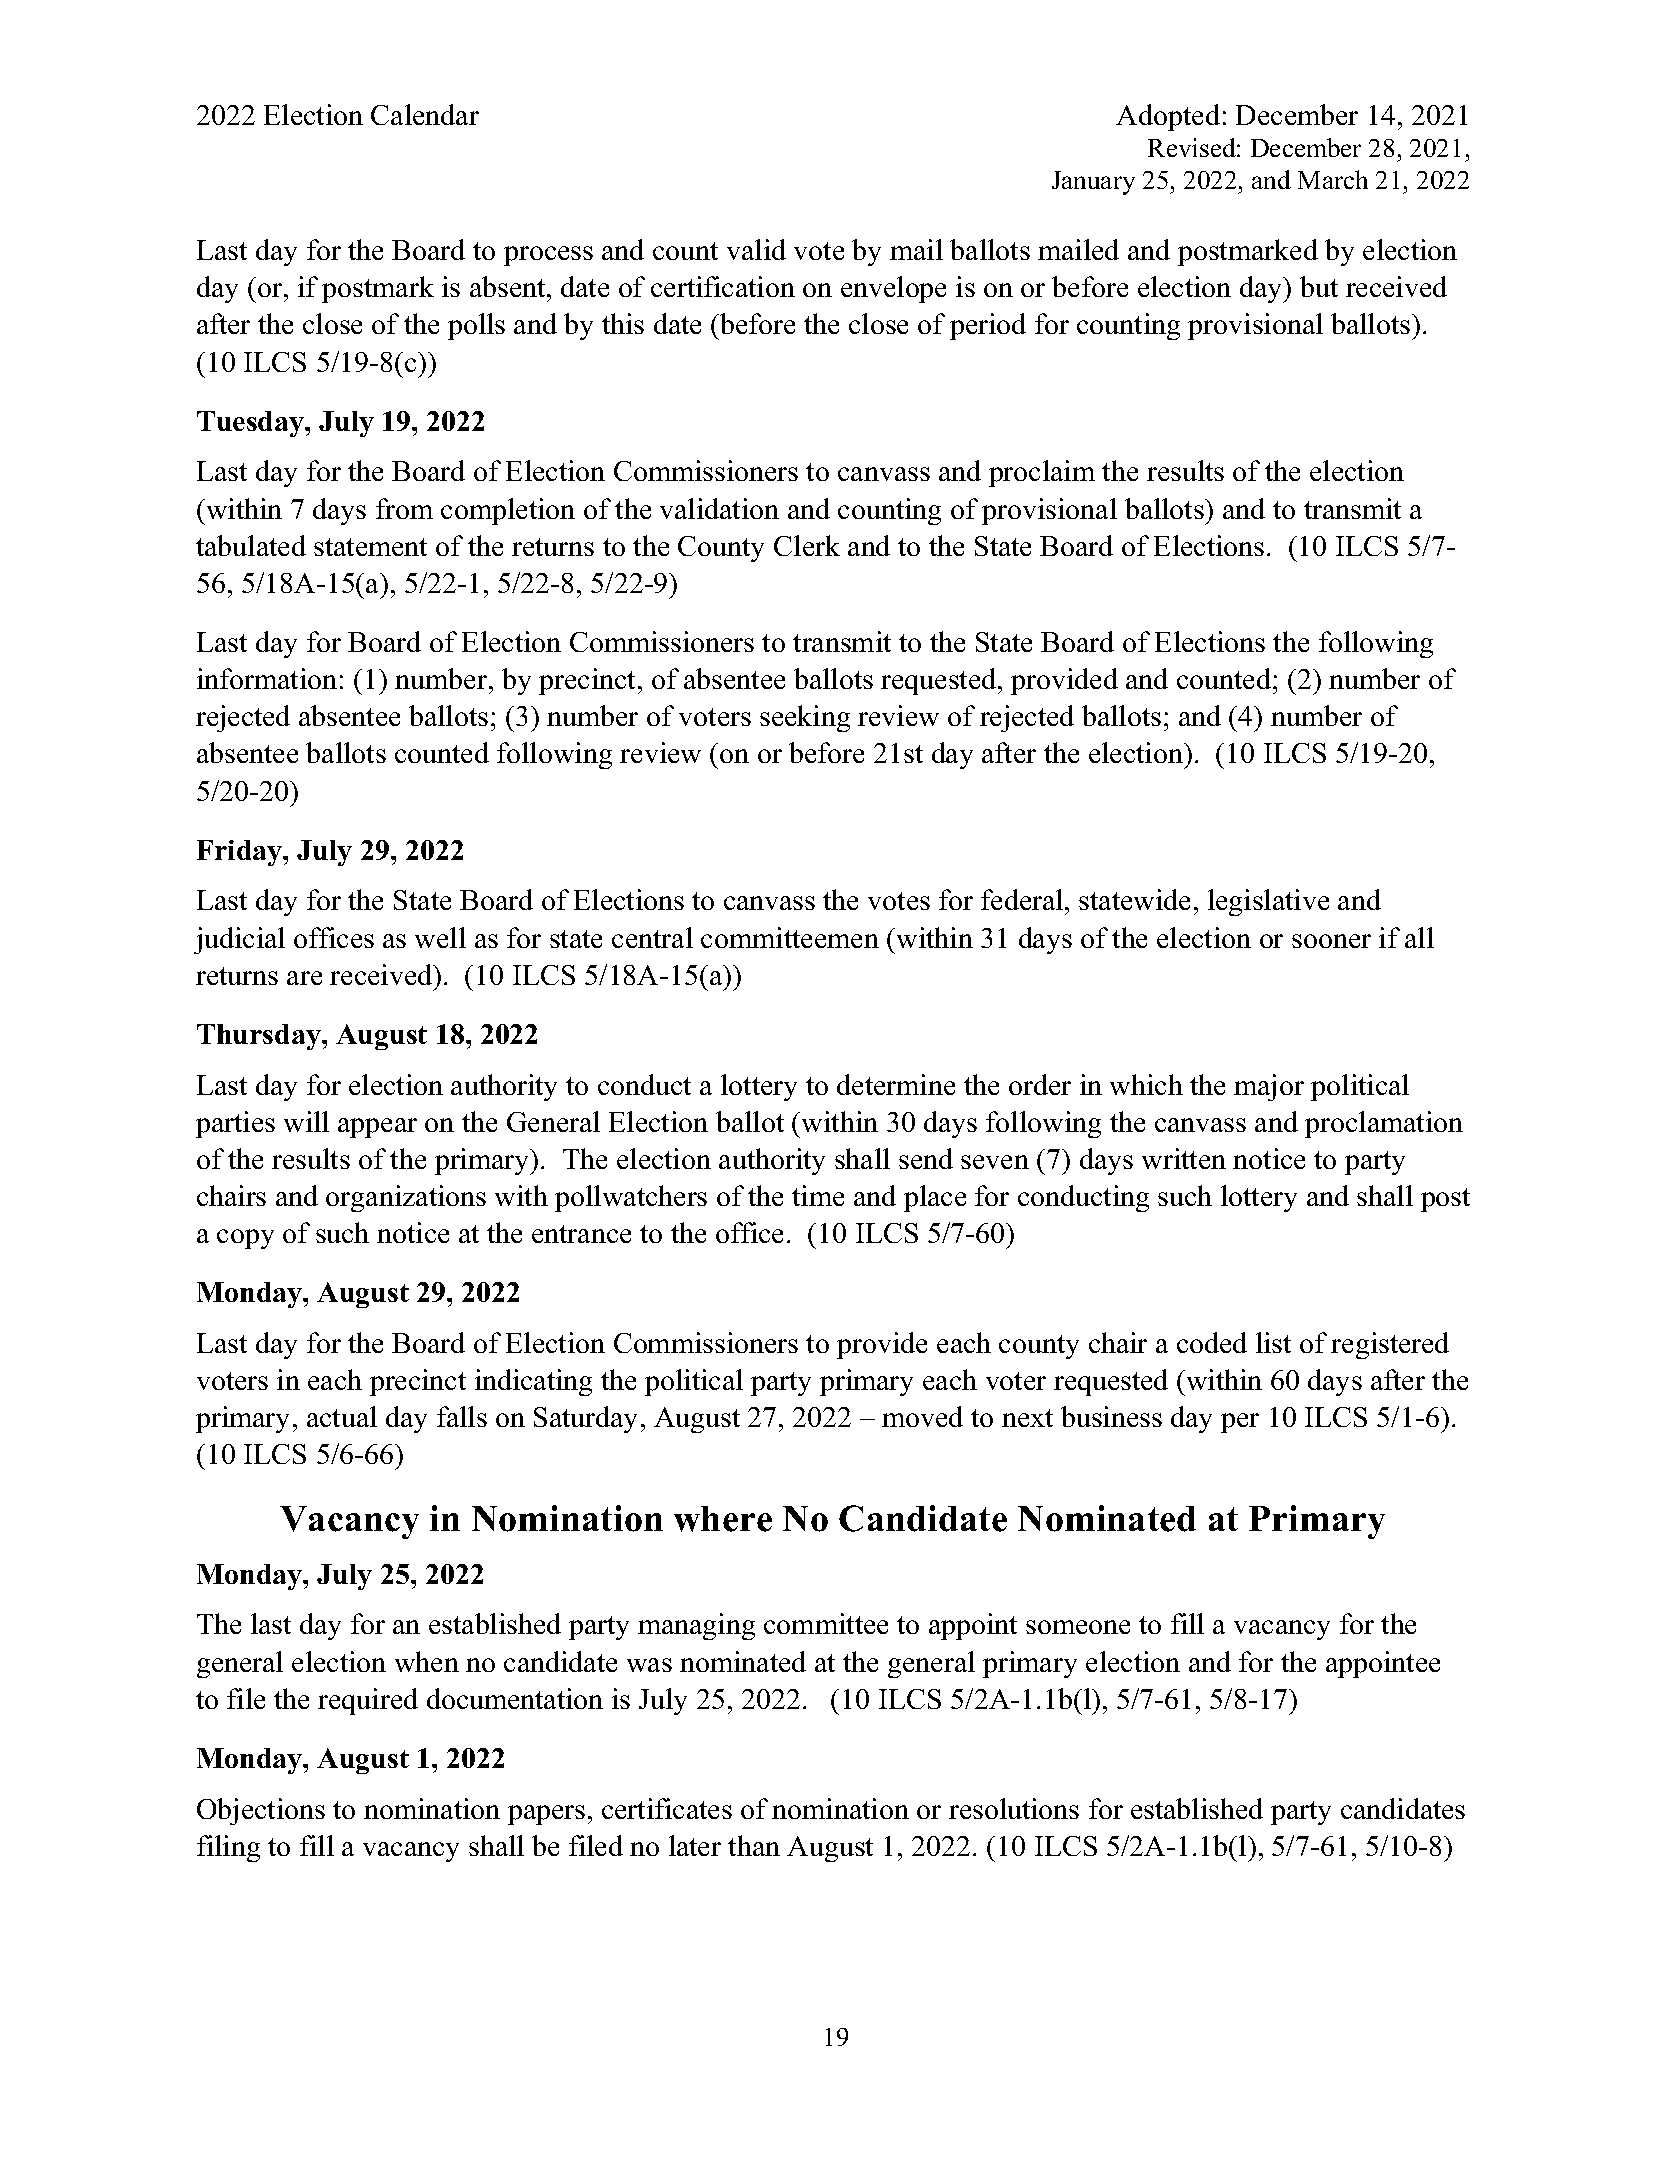 This screenshot has width=1667, height=2157. What do you see at coordinates (548, 256) in the screenshot?
I see `process` at bounding box center [548, 256].
